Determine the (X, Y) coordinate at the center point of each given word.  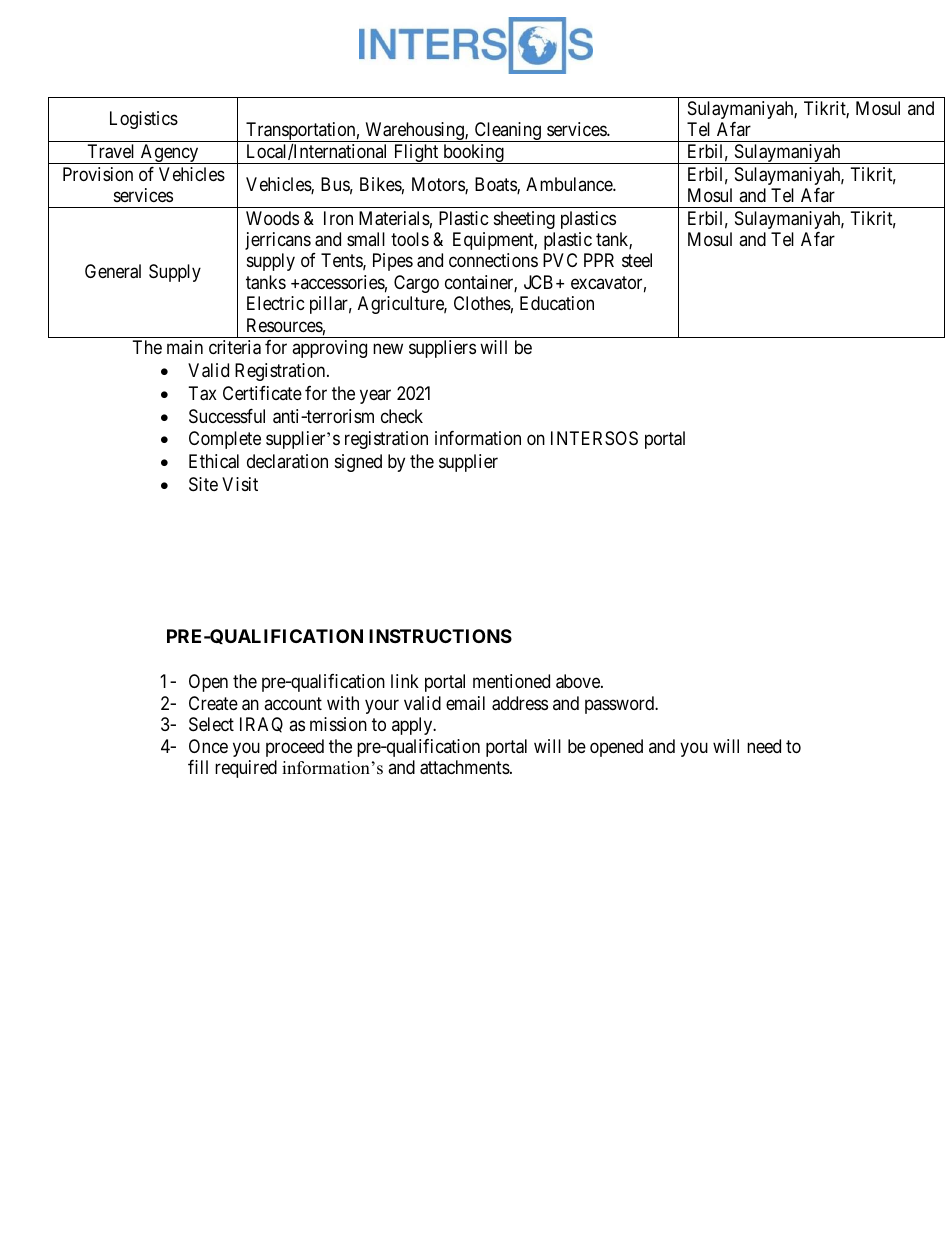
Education (557, 303)
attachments (465, 767)
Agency (170, 154)
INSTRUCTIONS (440, 636)
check (402, 416)
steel (637, 260)
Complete (225, 440)
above (579, 681)
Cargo (416, 284)
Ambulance (570, 184)
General (113, 271)
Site (203, 484)
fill (198, 767)
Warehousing (414, 132)
